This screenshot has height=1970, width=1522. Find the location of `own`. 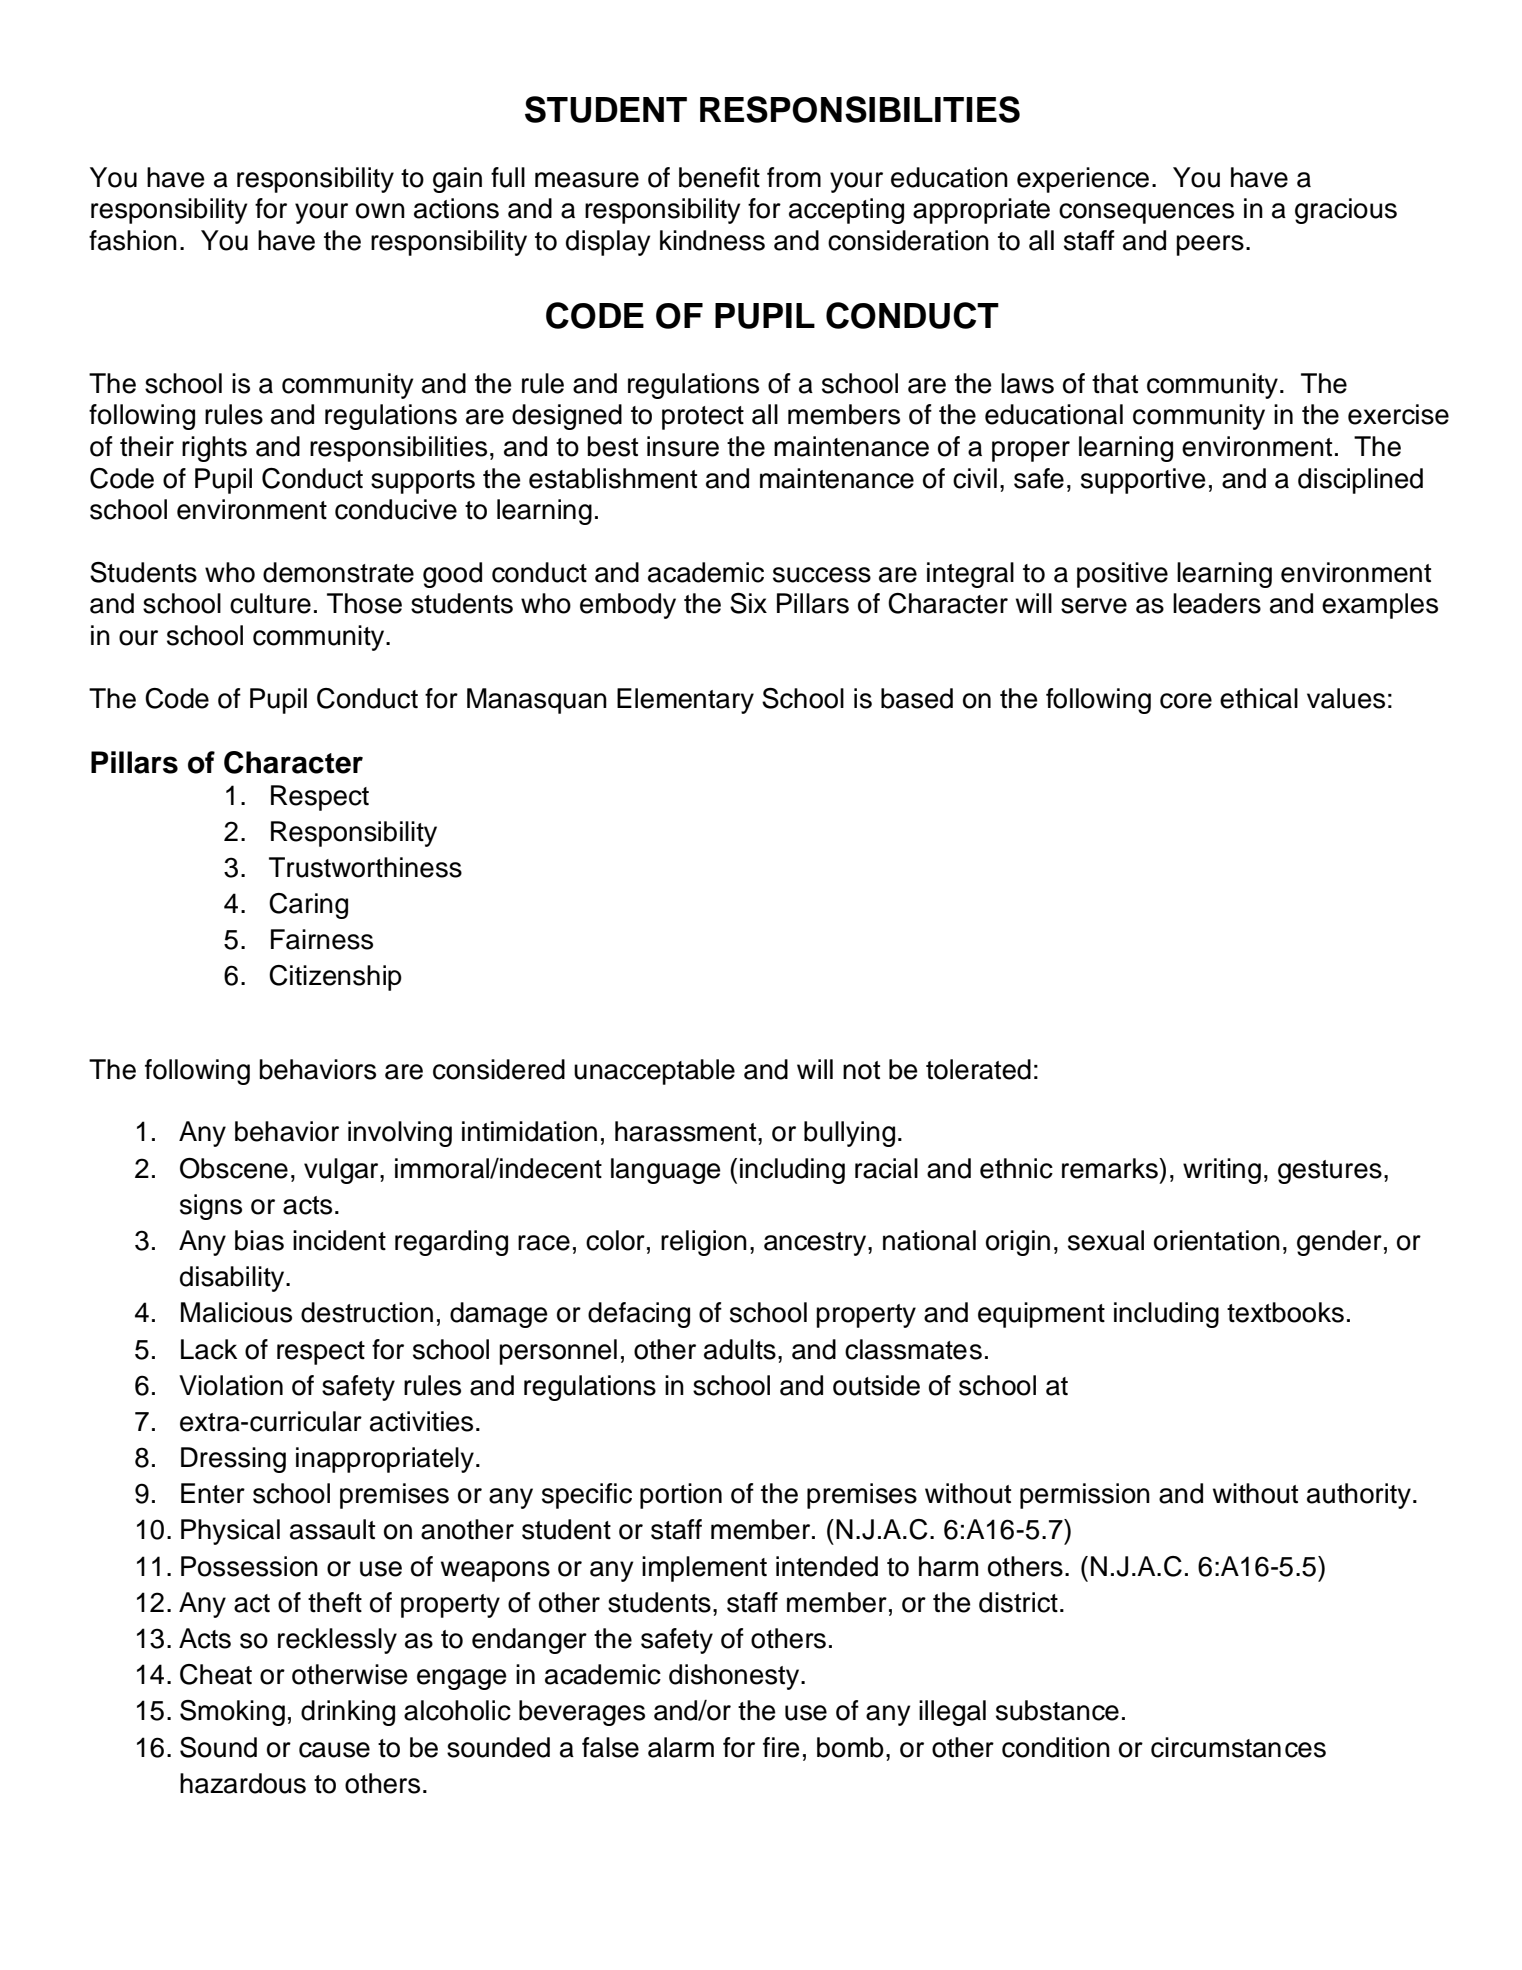

own is located at coordinates (380, 211).
